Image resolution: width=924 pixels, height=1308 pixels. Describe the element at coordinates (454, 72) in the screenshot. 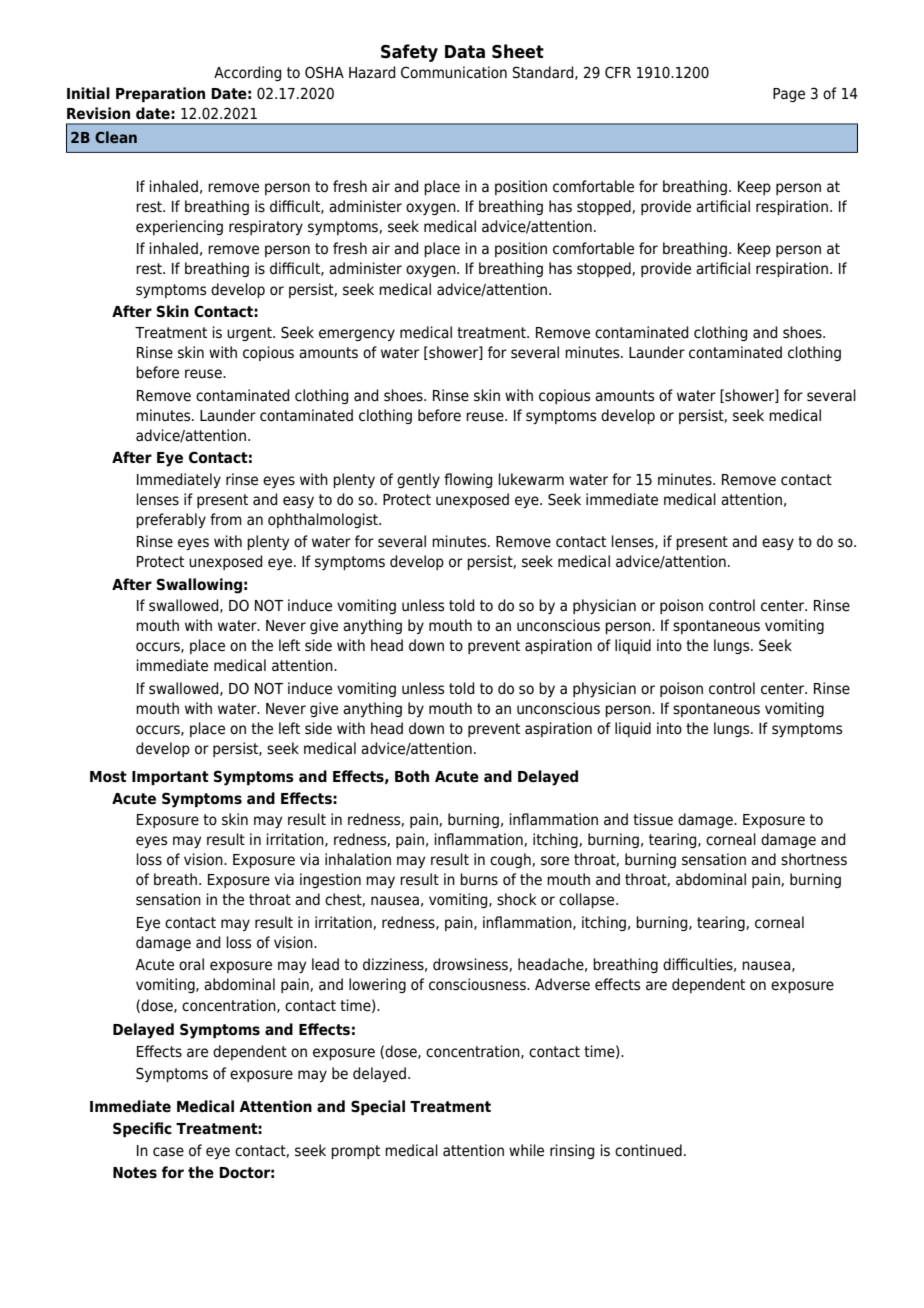

I see `Communication` at that location.
